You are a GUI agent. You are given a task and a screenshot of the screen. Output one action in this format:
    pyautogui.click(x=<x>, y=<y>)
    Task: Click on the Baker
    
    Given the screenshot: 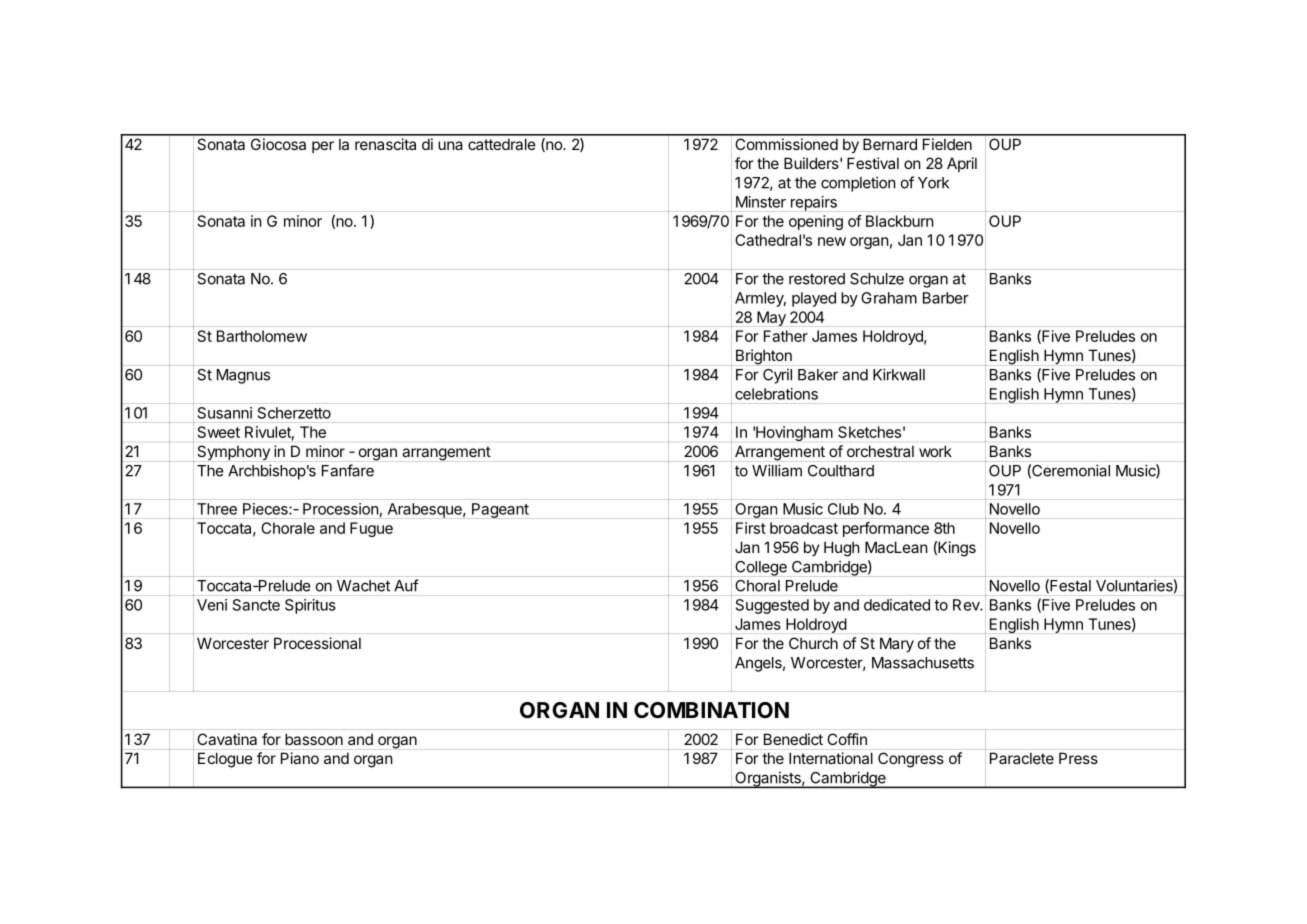 What is the action you would take?
    pyautogui.click(x=818, y=375)
